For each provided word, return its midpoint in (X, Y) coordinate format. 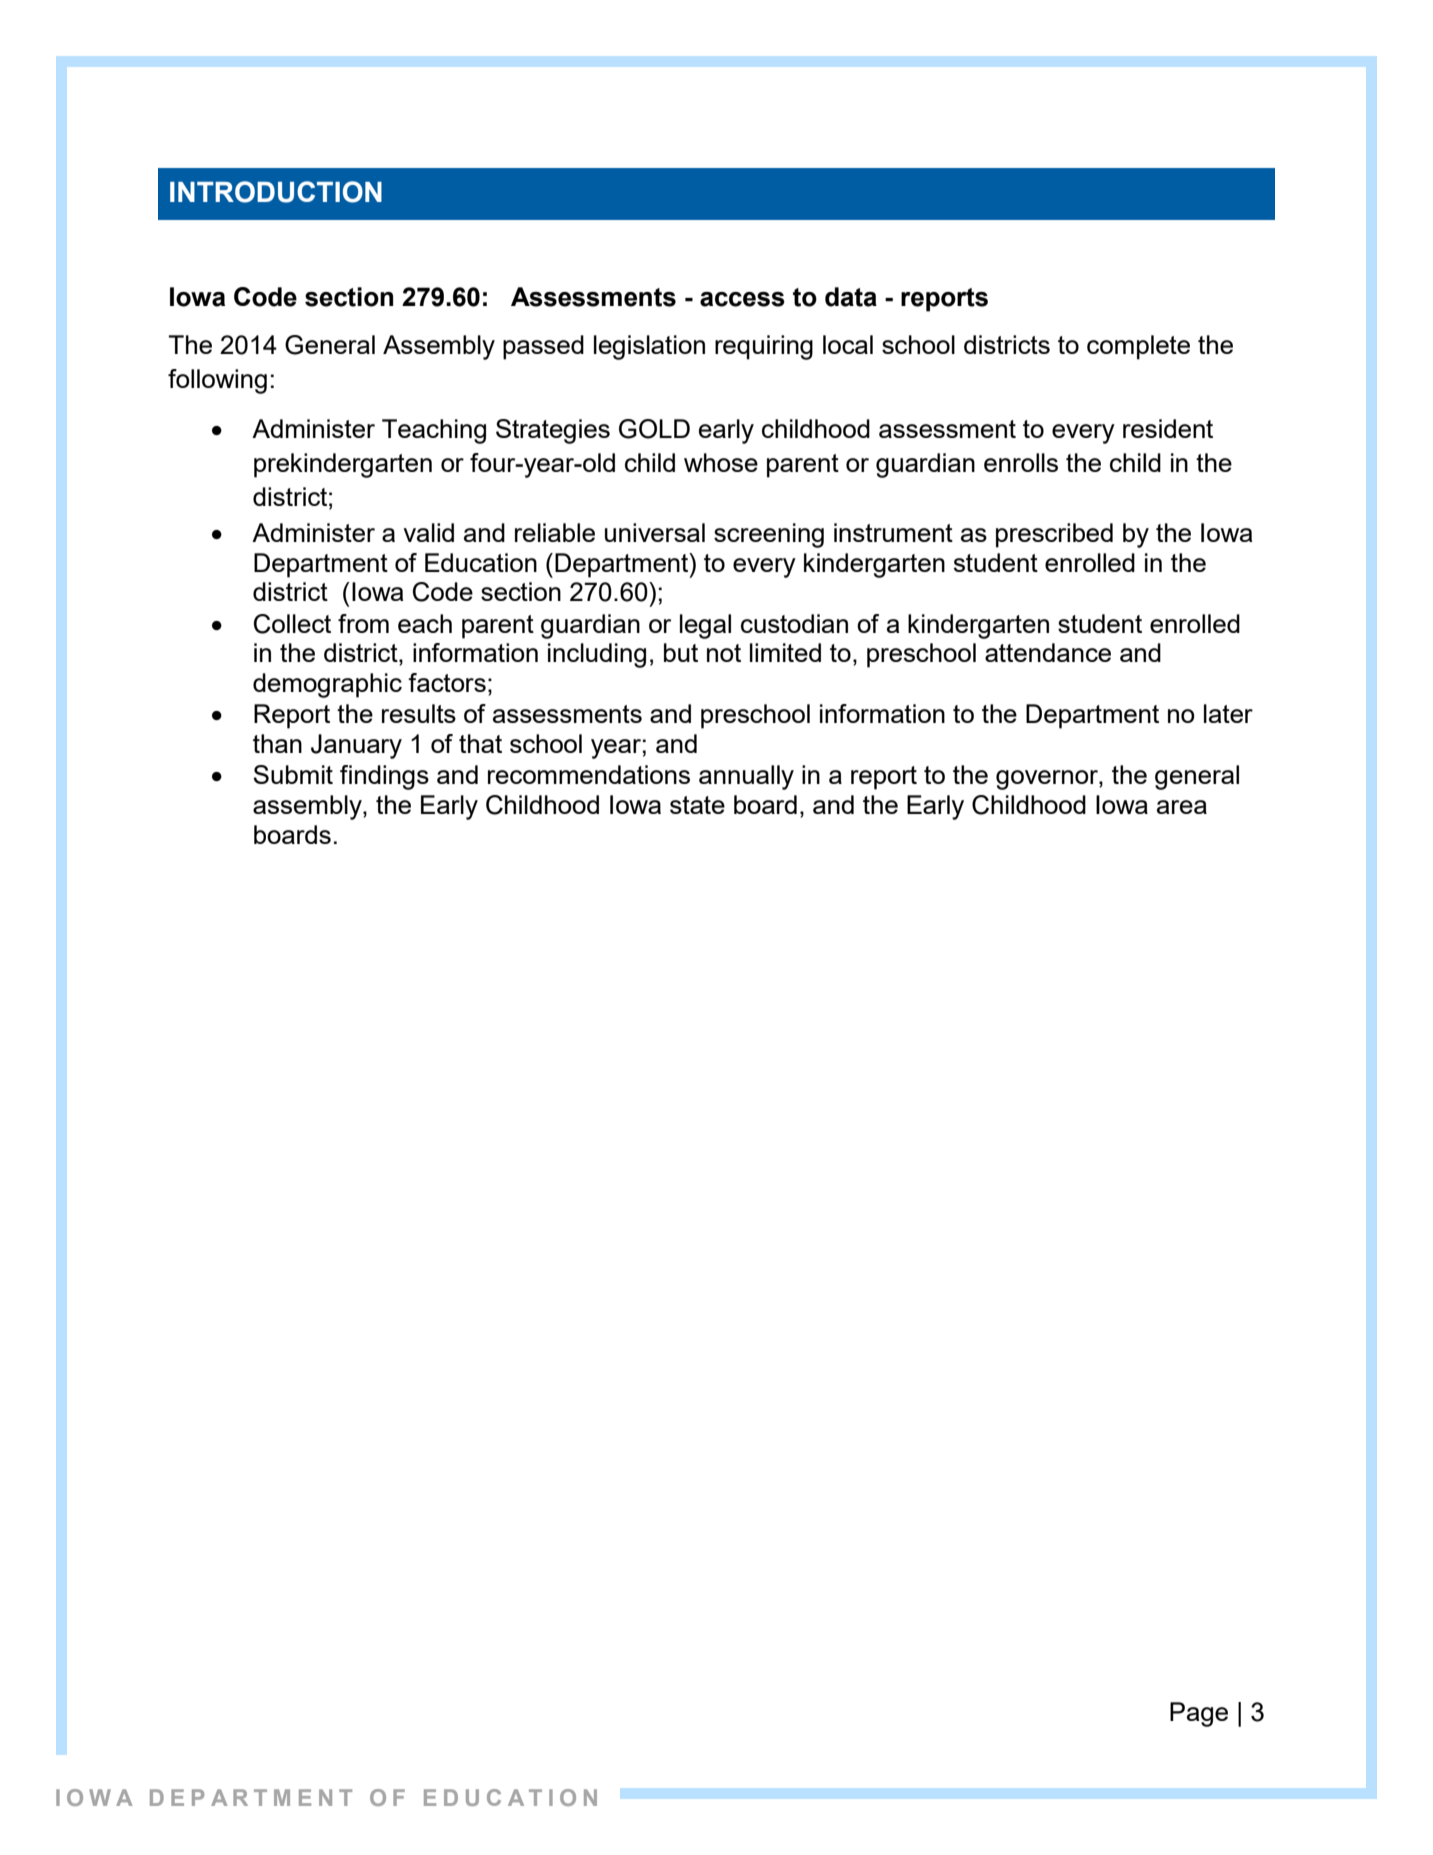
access (742, 299)
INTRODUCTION (276, 192)
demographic (327, 685)
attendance (1048, 652)
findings (384, 777)
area (1182, 807)
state (697, 805)
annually (746, 777)
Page (1199, 1714)
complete (1138, 347)
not (724, 653)
